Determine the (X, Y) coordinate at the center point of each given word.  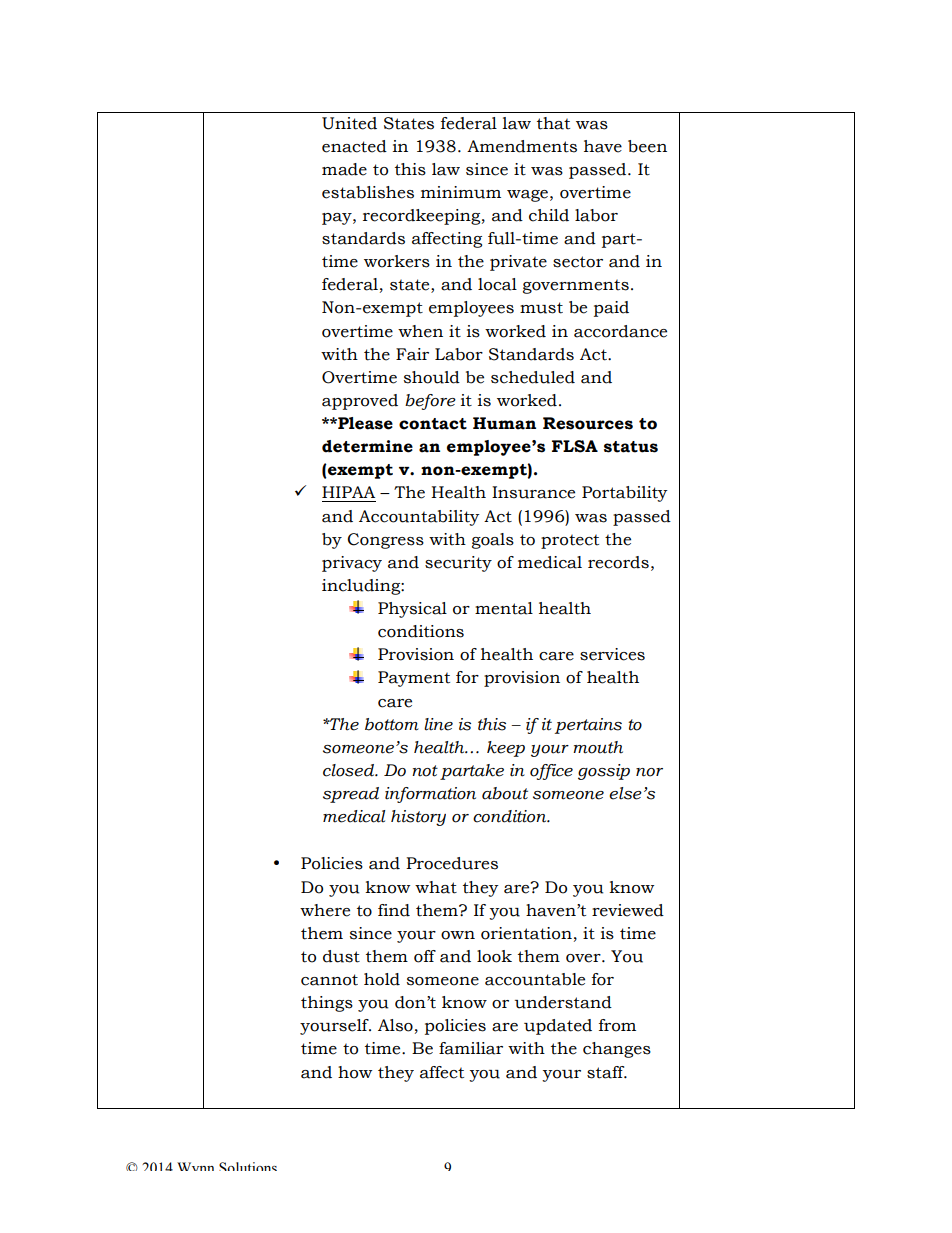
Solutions (248, 1166)
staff (607, 1072)
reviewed (628, 910)
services (612, 654)
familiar (471, 1048)
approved (360, 402)
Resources (588, 423)
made (344, 169)
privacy (352, 564)
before (430, 402)
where (325, 910)
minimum (461, 192)
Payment (414, 679)
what (436, 887)
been (647, 146)
